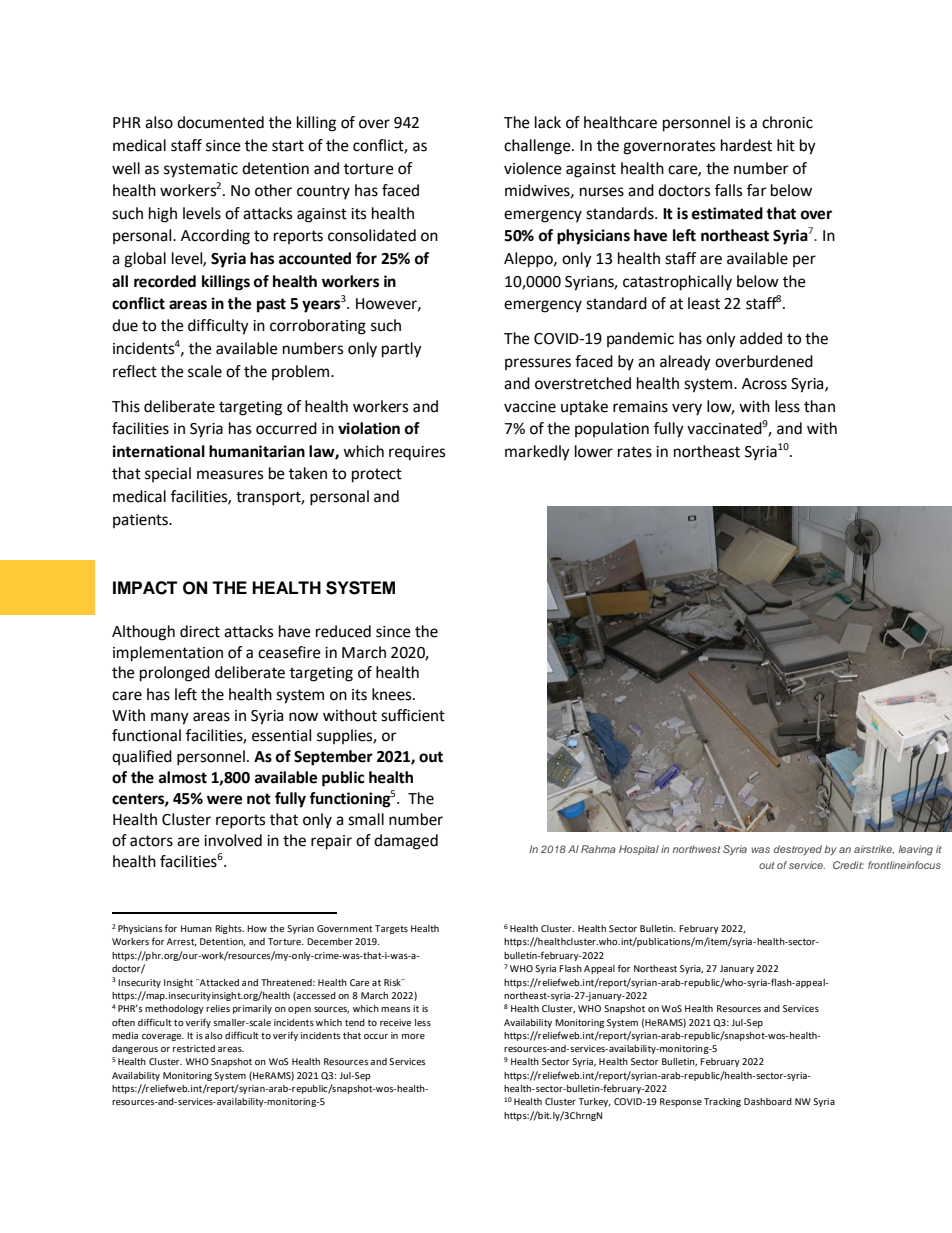 The image size is (952, 1233). Describe the element at coordinates (537, 453) in the image. I see `markedly` at that location.
